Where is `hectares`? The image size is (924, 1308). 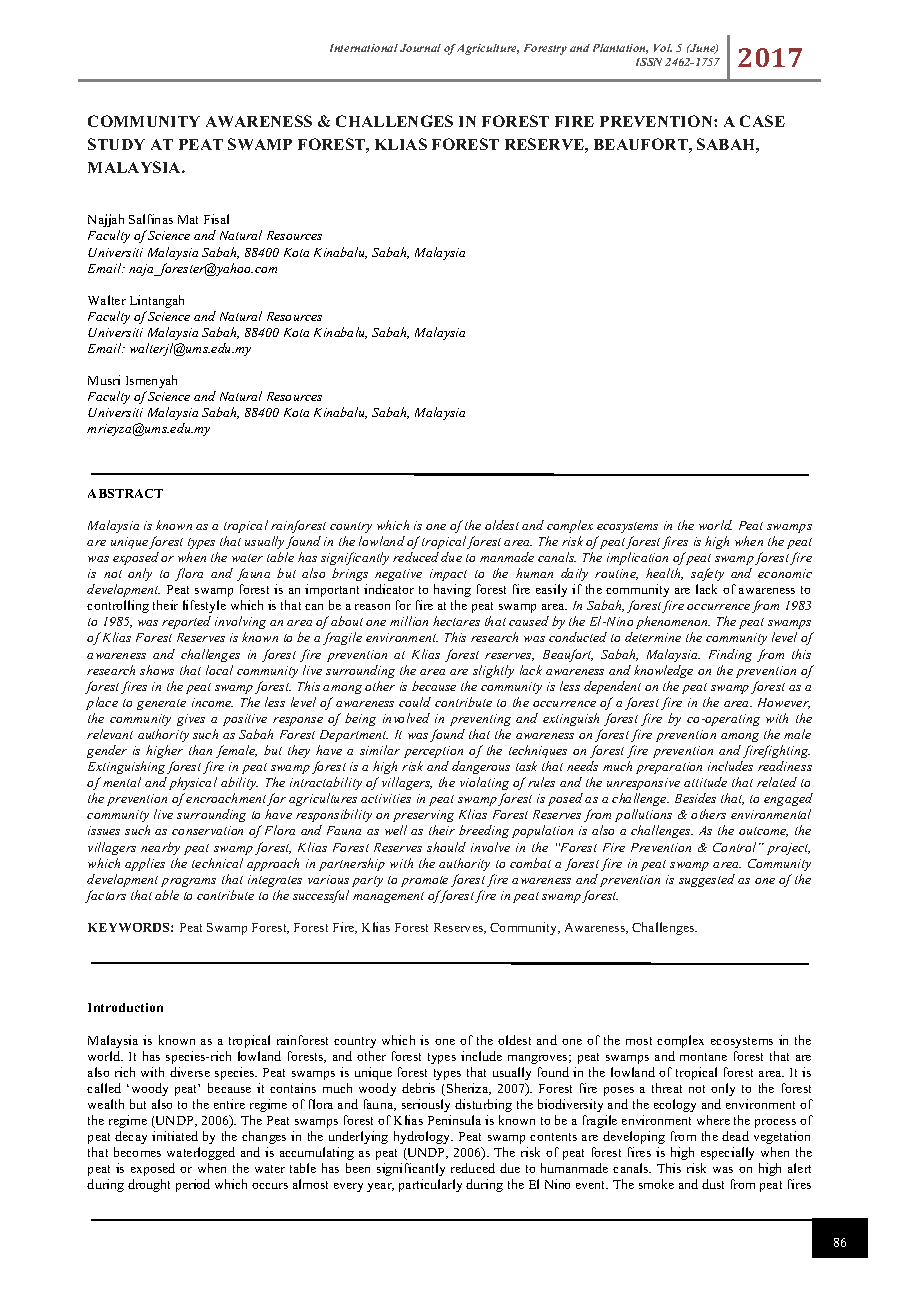
hectares is located at coordinates (456, 621).
